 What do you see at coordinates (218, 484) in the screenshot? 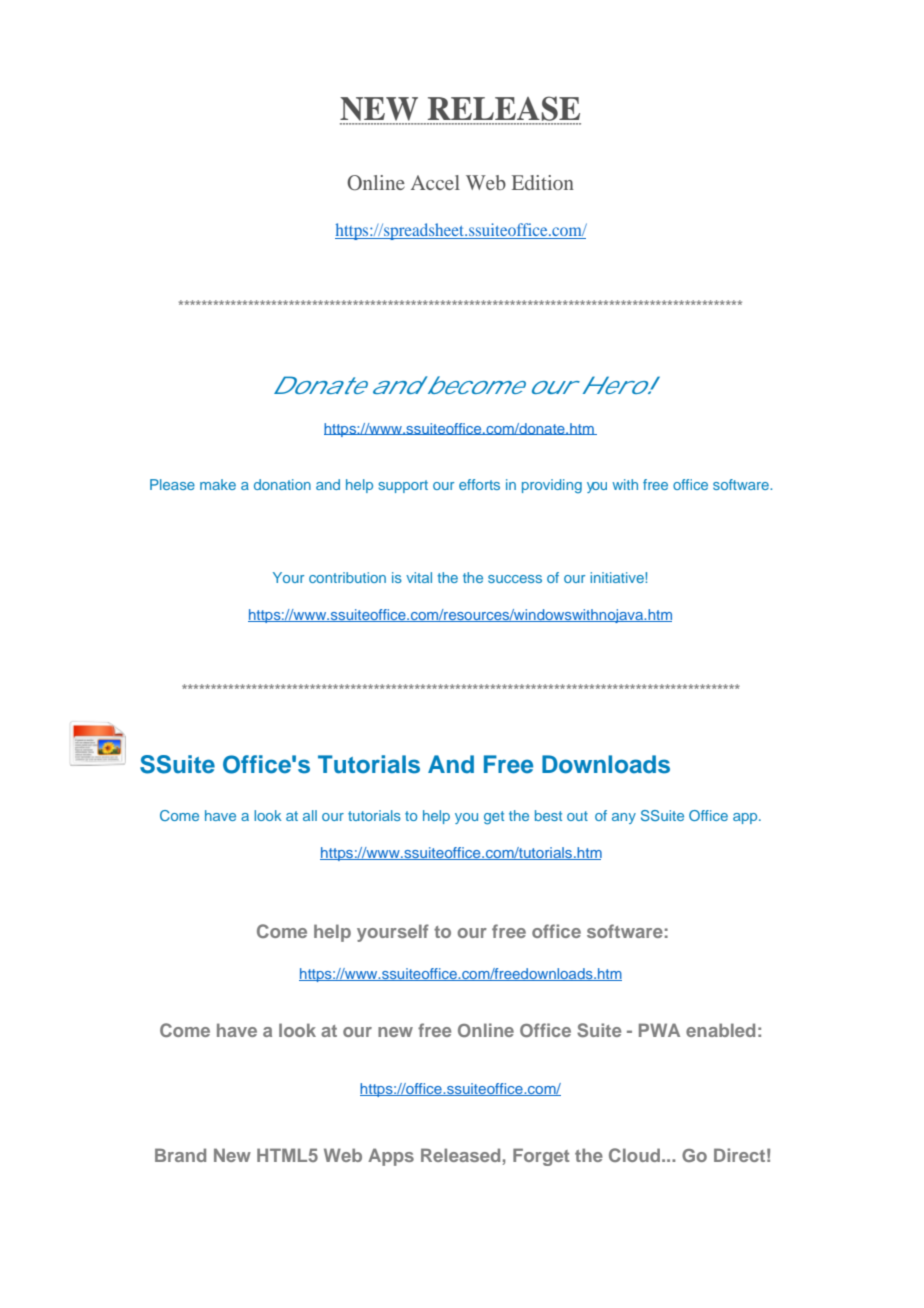
I see `make` at bounding box center [218, 484].
